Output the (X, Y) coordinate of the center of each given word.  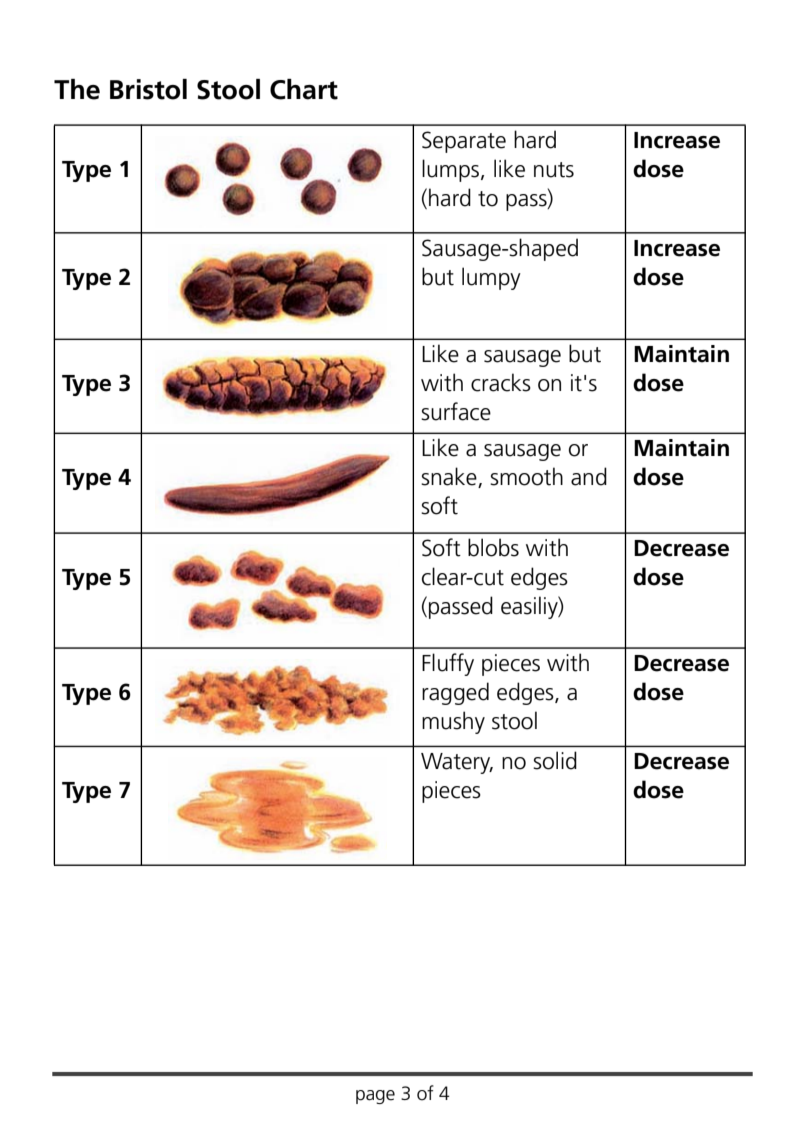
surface (456, 411)
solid (555, 760)
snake (450, 477)
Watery (457, 763)
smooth (526, 476)
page (375, 1097)
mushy (453, 722)
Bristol (148, 89)
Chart (304, 89)
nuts (554, 170)
